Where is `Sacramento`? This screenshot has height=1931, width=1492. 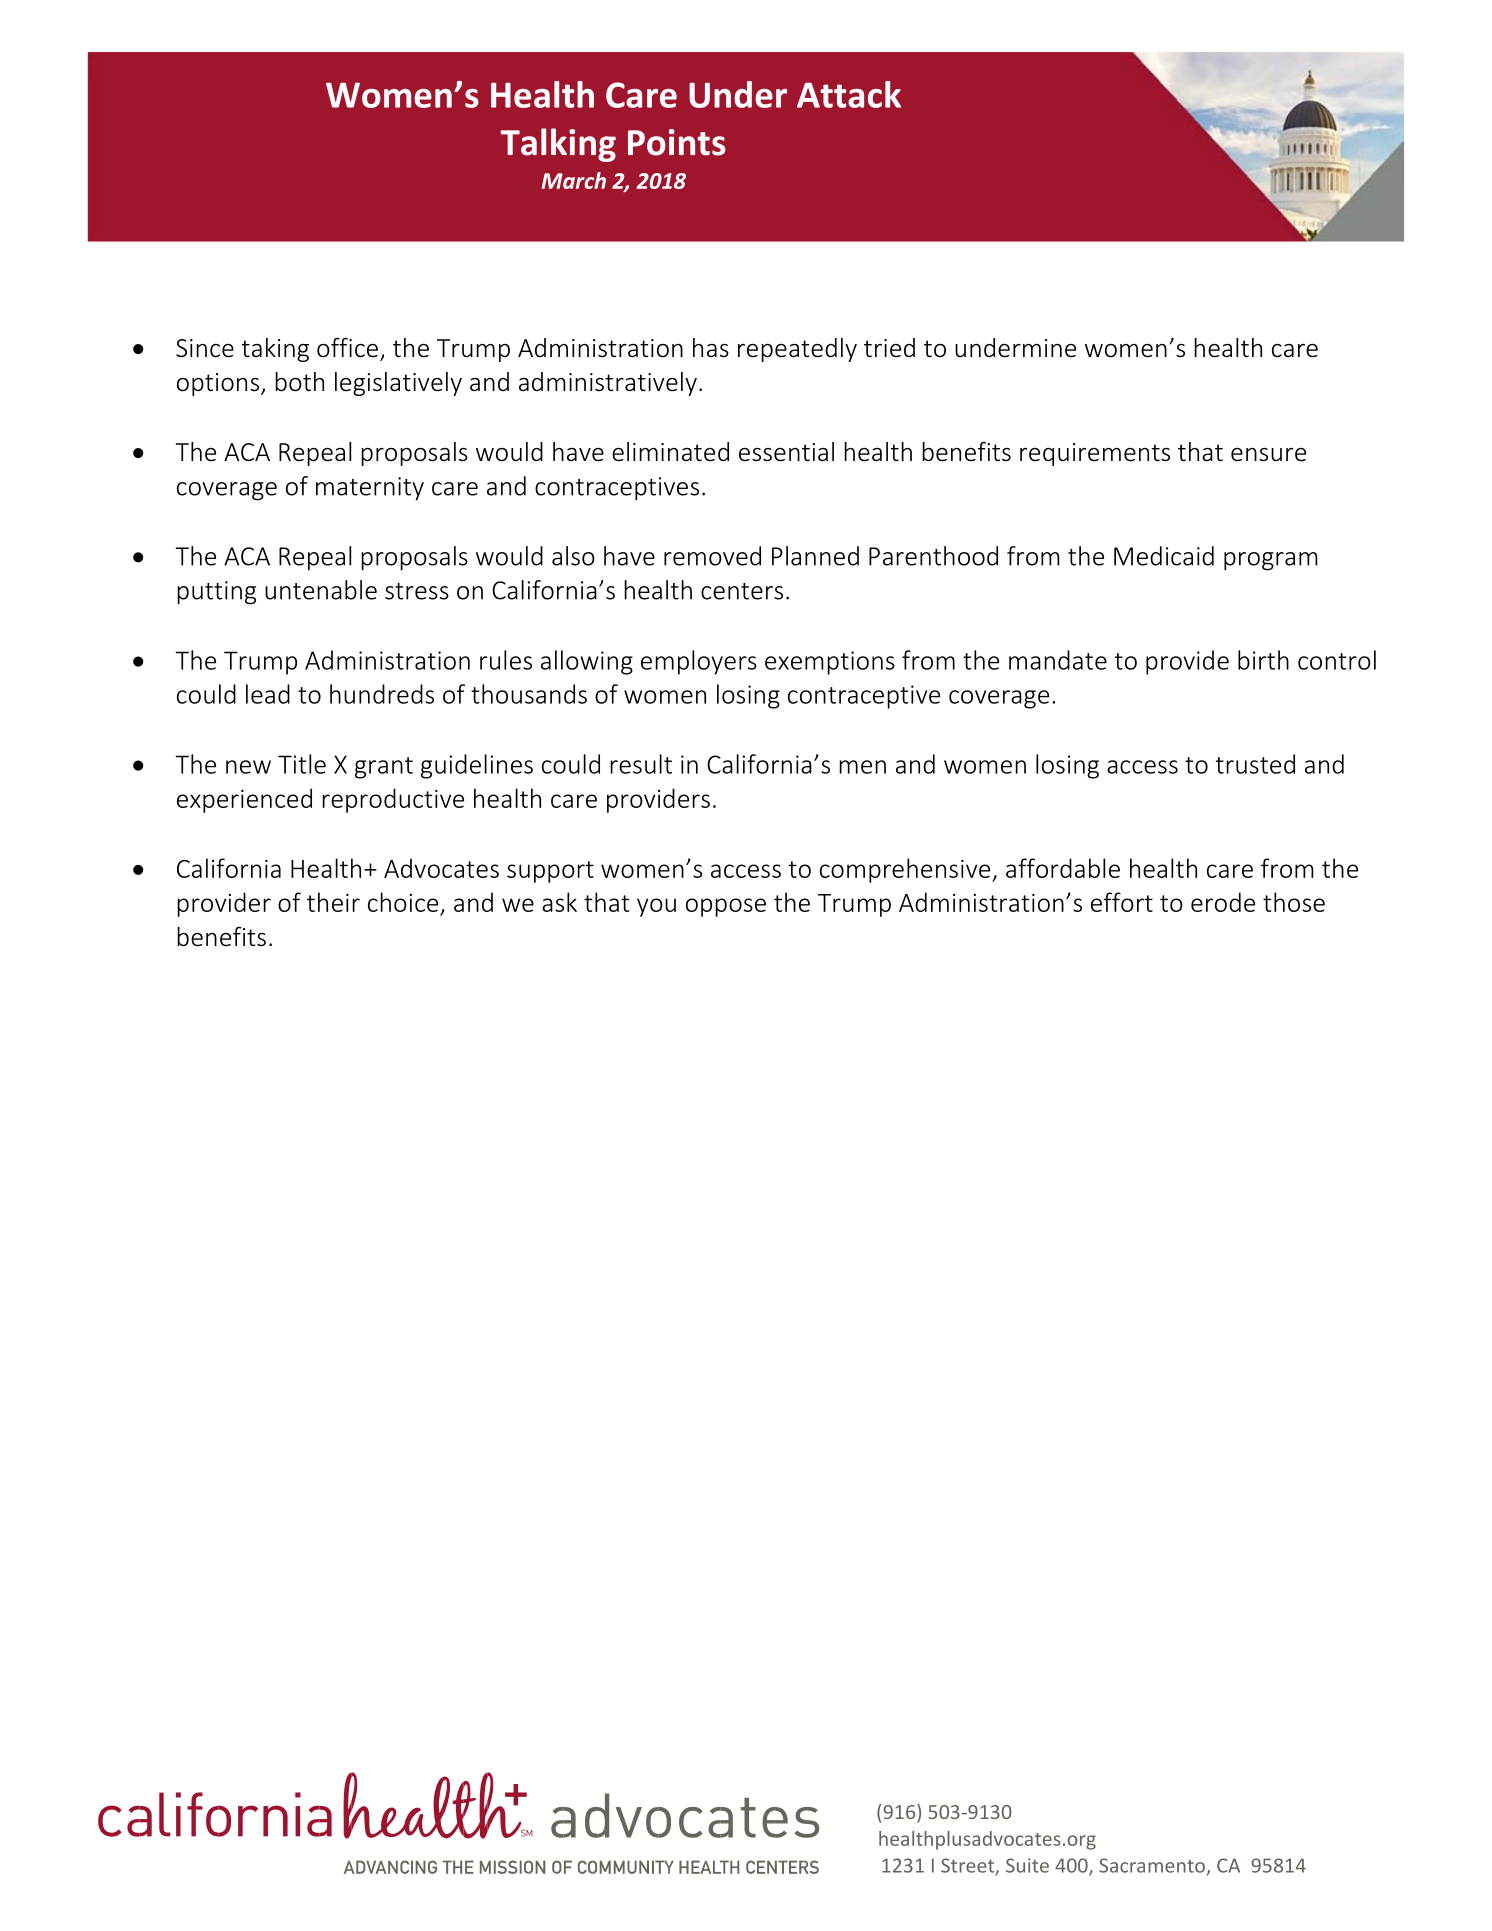
Sacramento is located at coordinates (1152, 1865).
